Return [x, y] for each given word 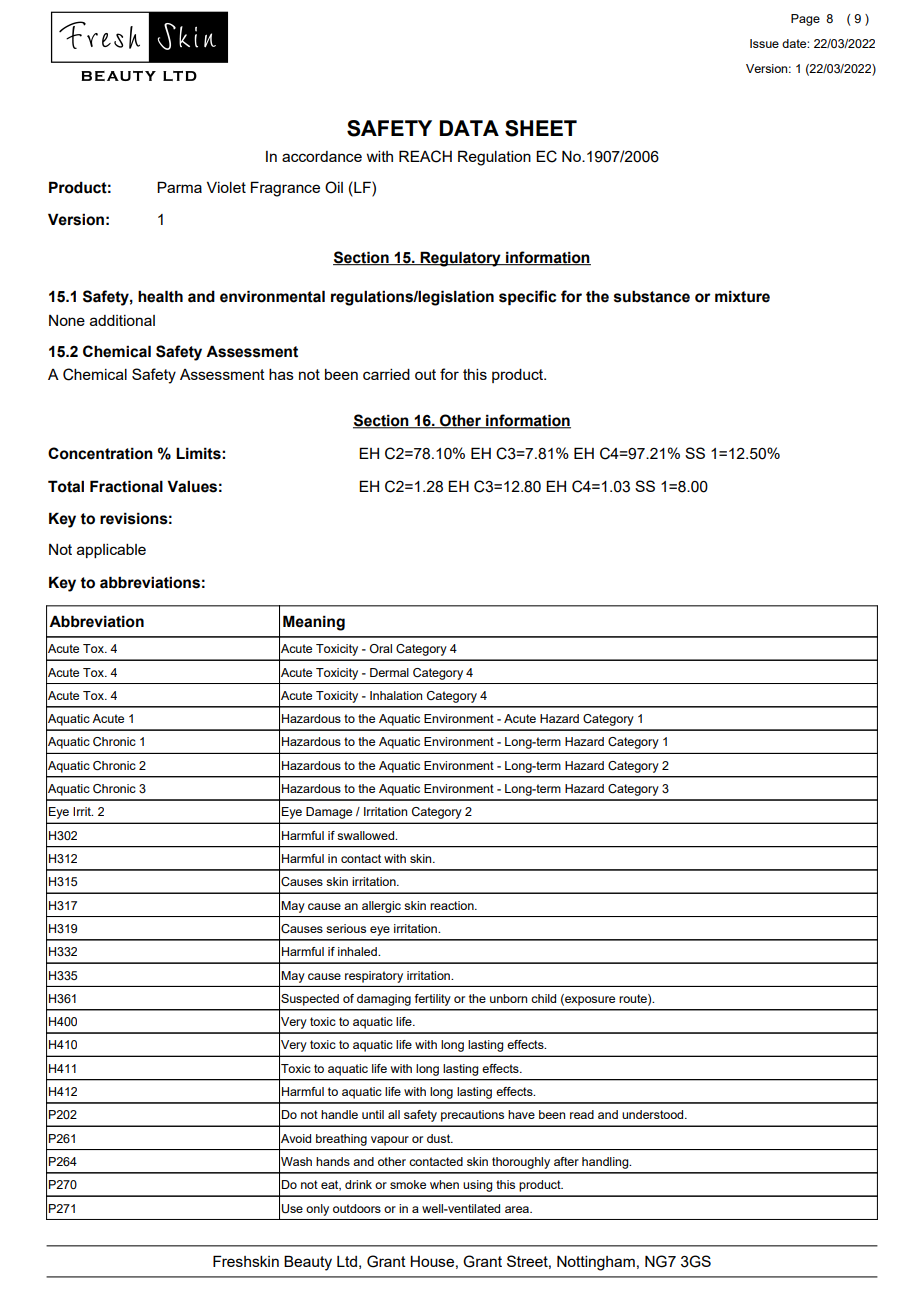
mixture [742, 296]
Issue [764, 43]
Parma [179, 187]
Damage [329, 813]
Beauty [308, 1263]
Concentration [100, 453]
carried [386, 374]
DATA [469, 128]
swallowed [367, 835]
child [543, 998]
